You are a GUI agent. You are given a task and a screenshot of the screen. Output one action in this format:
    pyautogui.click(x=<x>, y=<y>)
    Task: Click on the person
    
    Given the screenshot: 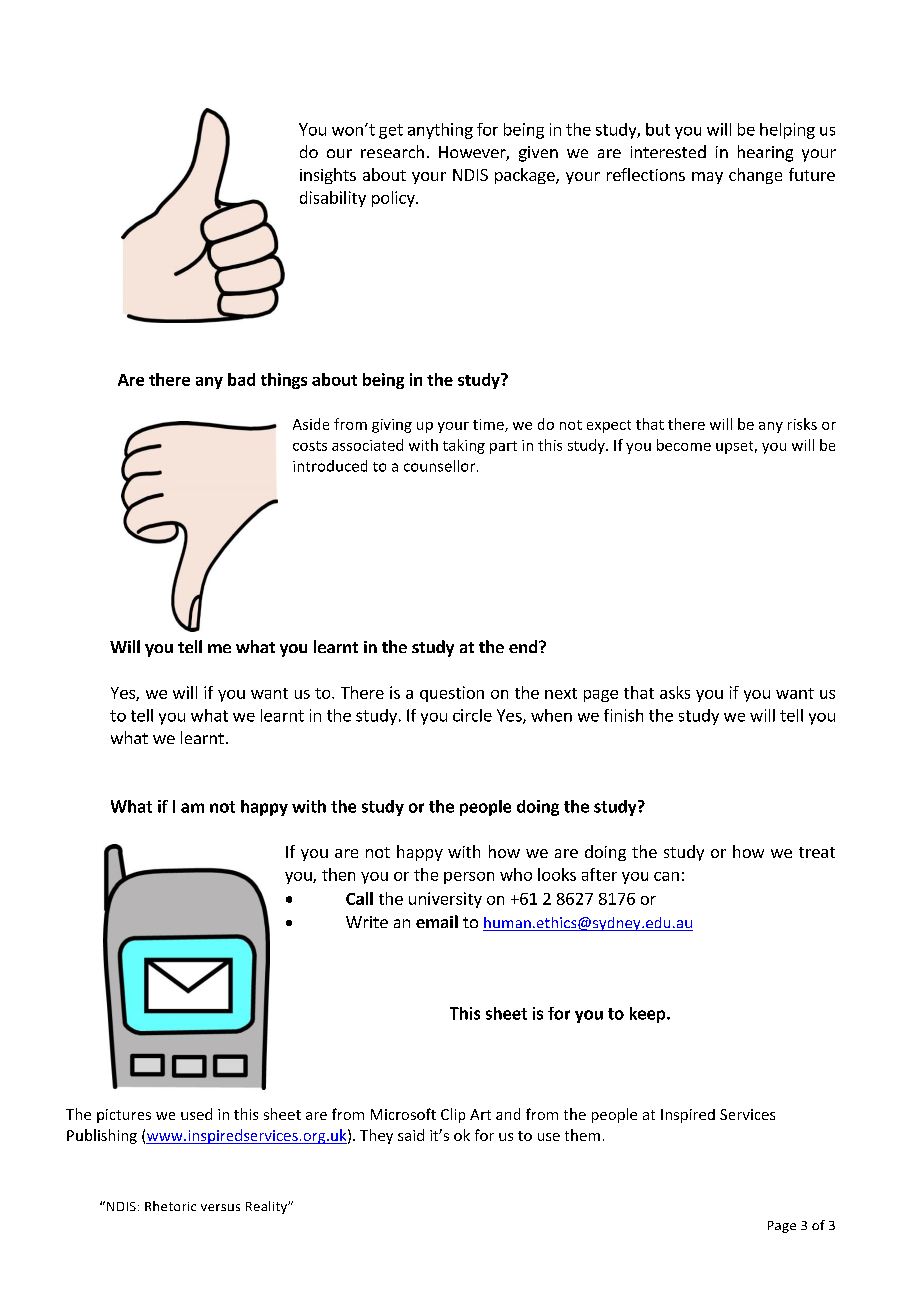 What is the action you would take?
    pyautogui.click(x=469, y=878)
